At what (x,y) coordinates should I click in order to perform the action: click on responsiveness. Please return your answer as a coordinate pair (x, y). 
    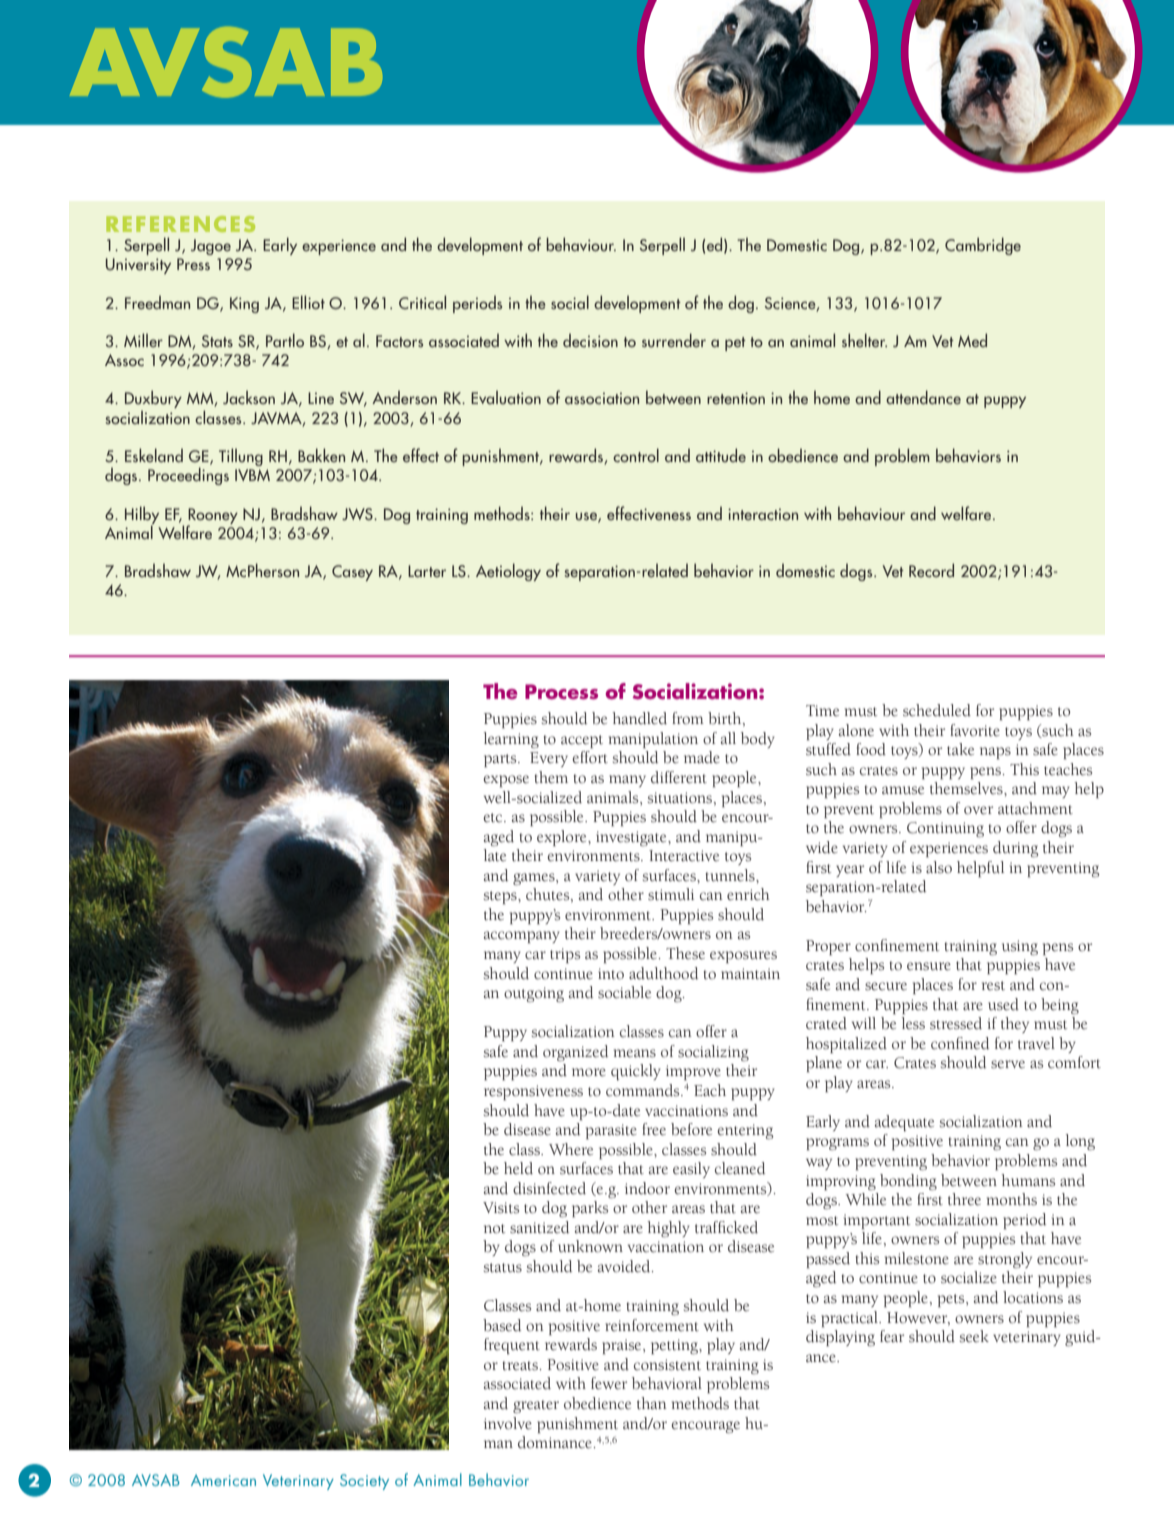
    Looking at the image, I should click on (533, 1092).
